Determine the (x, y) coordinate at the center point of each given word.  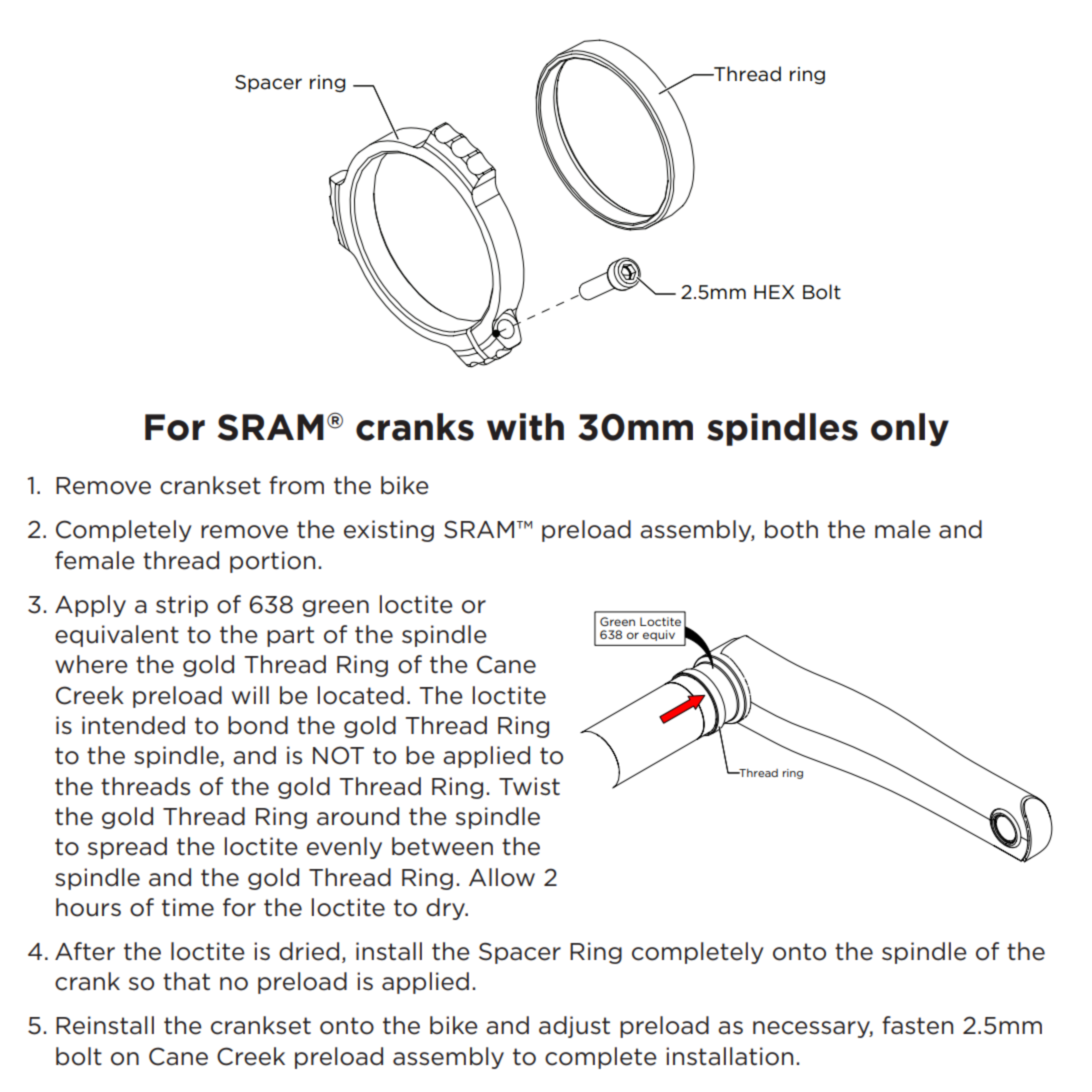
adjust (574, 1027)
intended (133, 725)
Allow (502, 877)
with (525, 427)
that (186, 981)
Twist (529, 786)
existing (389, 531)
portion (272, 562)
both (791, 529)
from (296, 485)
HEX (774, 292)
